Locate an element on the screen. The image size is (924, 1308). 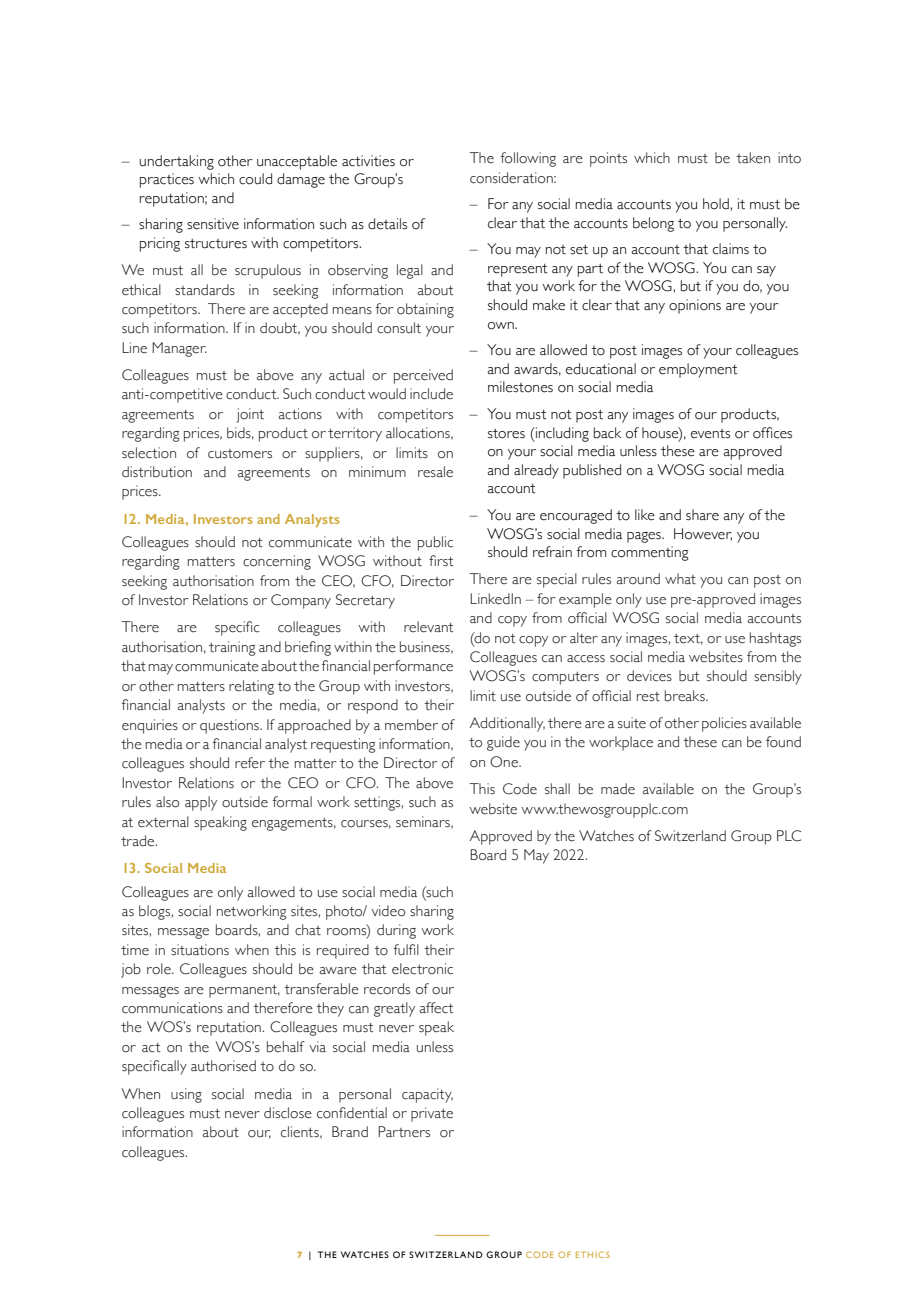
events is located at coordinates (710, 434).
